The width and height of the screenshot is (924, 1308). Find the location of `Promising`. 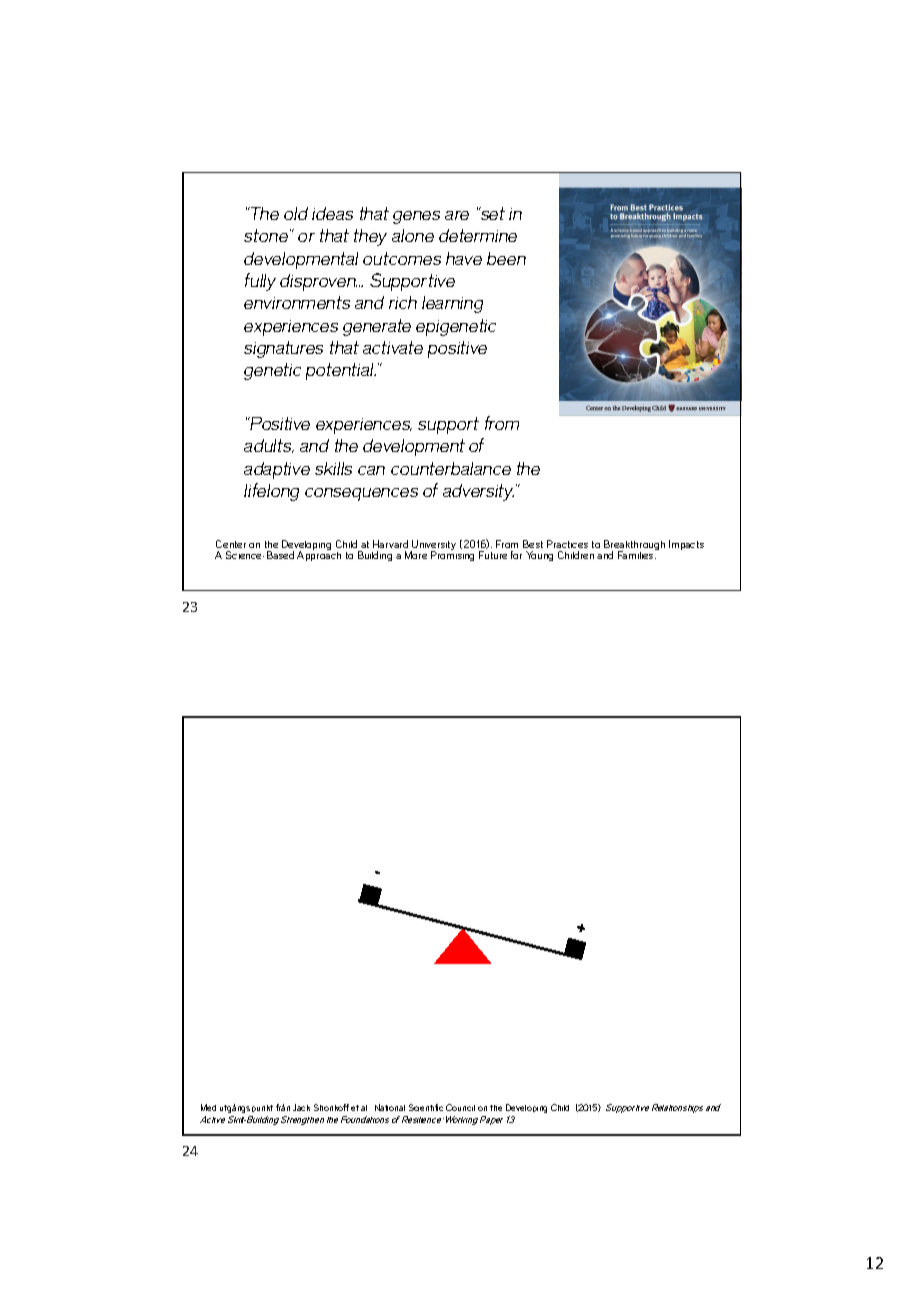

Promising is located at coordinates (452, 555).
